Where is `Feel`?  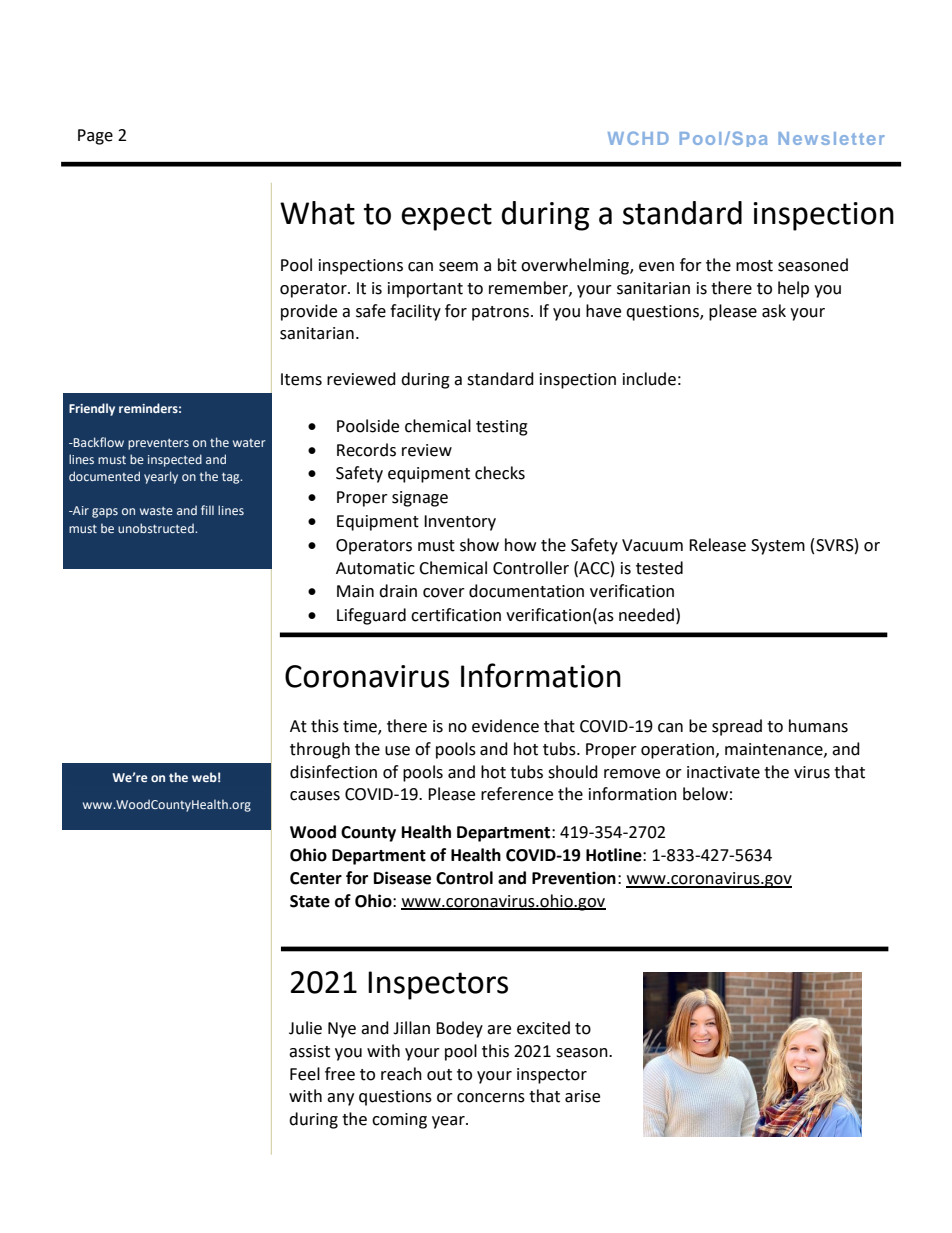 Feel is located at coordinates (305, 1074).
